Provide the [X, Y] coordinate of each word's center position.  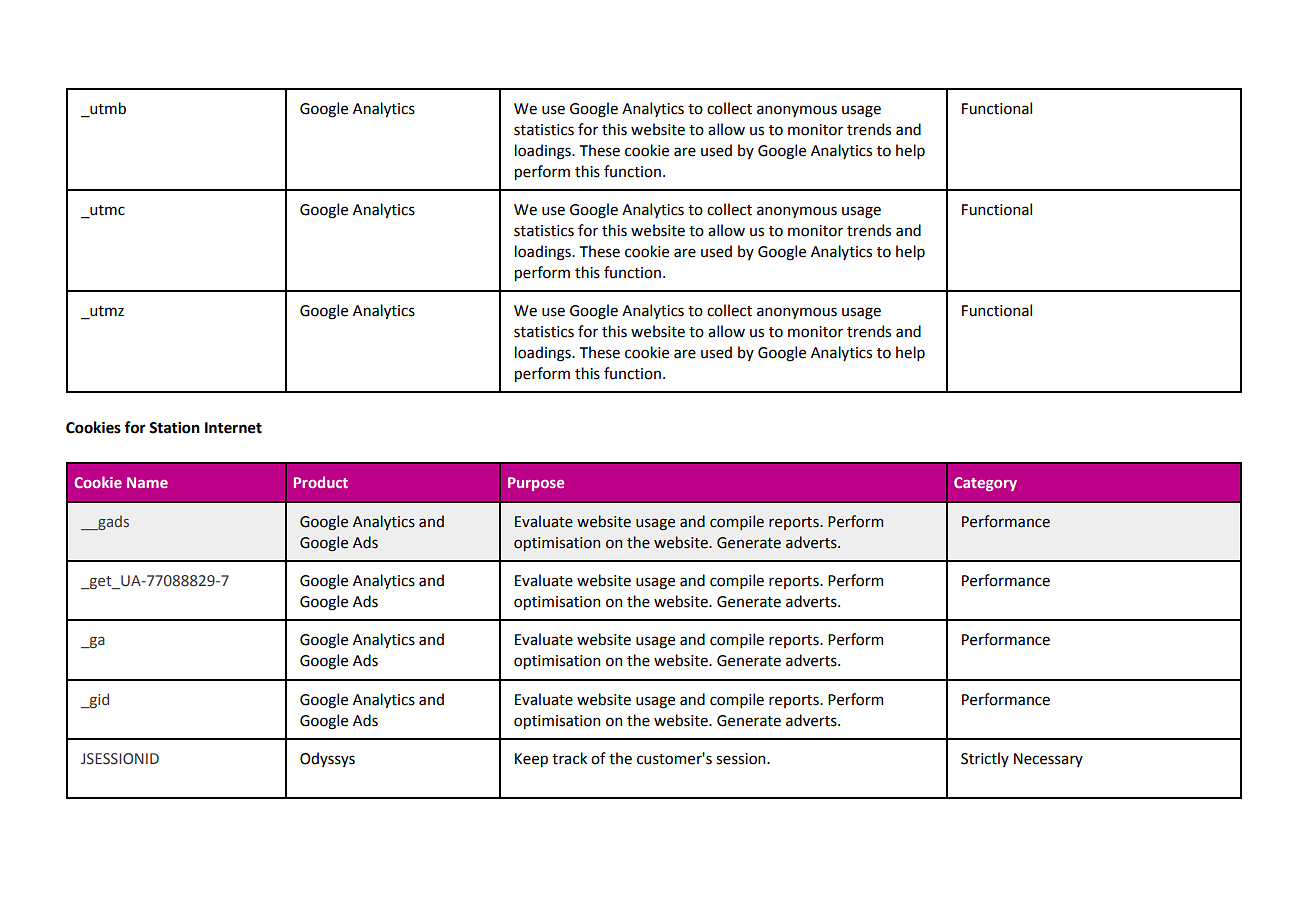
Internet [233, 428]
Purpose [536, 484]
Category [985, 484]
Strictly [985, 759]
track [569, 758]
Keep [531, 760]
